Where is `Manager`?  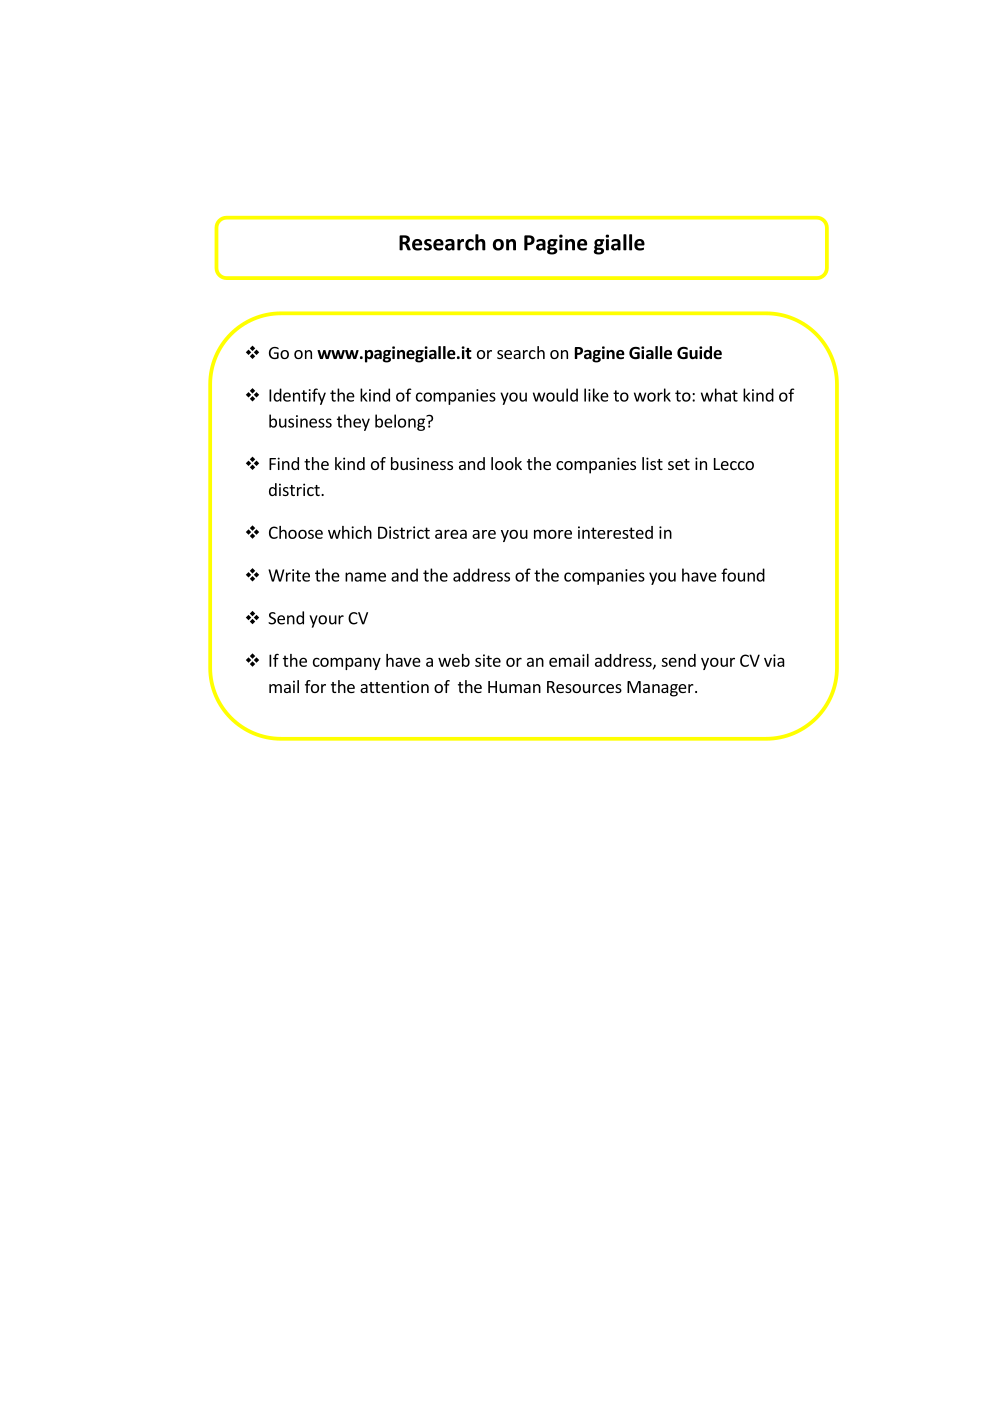 Manager is located at coordinates (661, 689).
